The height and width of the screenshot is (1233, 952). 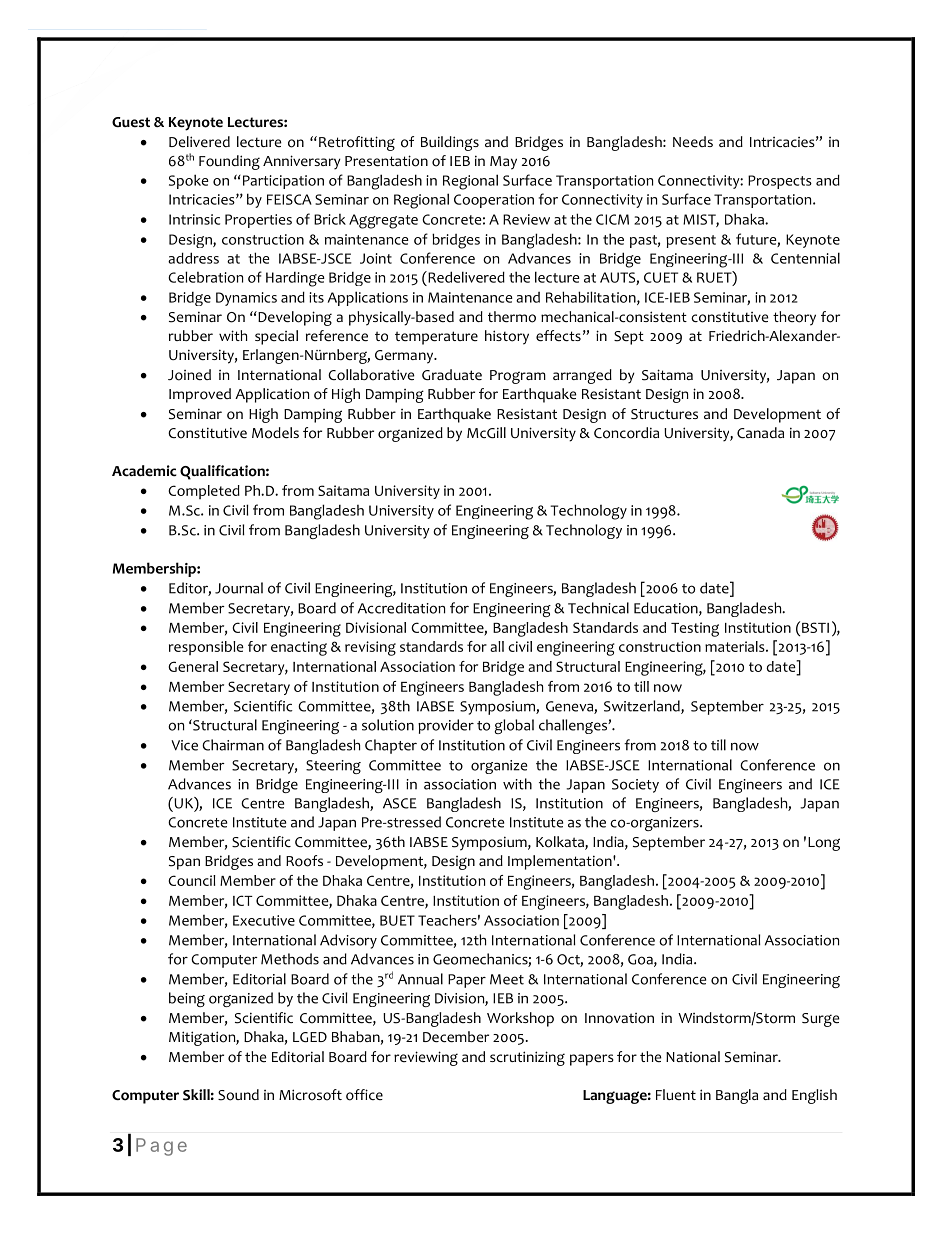 What do you see at coordinates (401, 608) in the screenshot?
I see `Accreditation` at bounding box center [401, 608].
